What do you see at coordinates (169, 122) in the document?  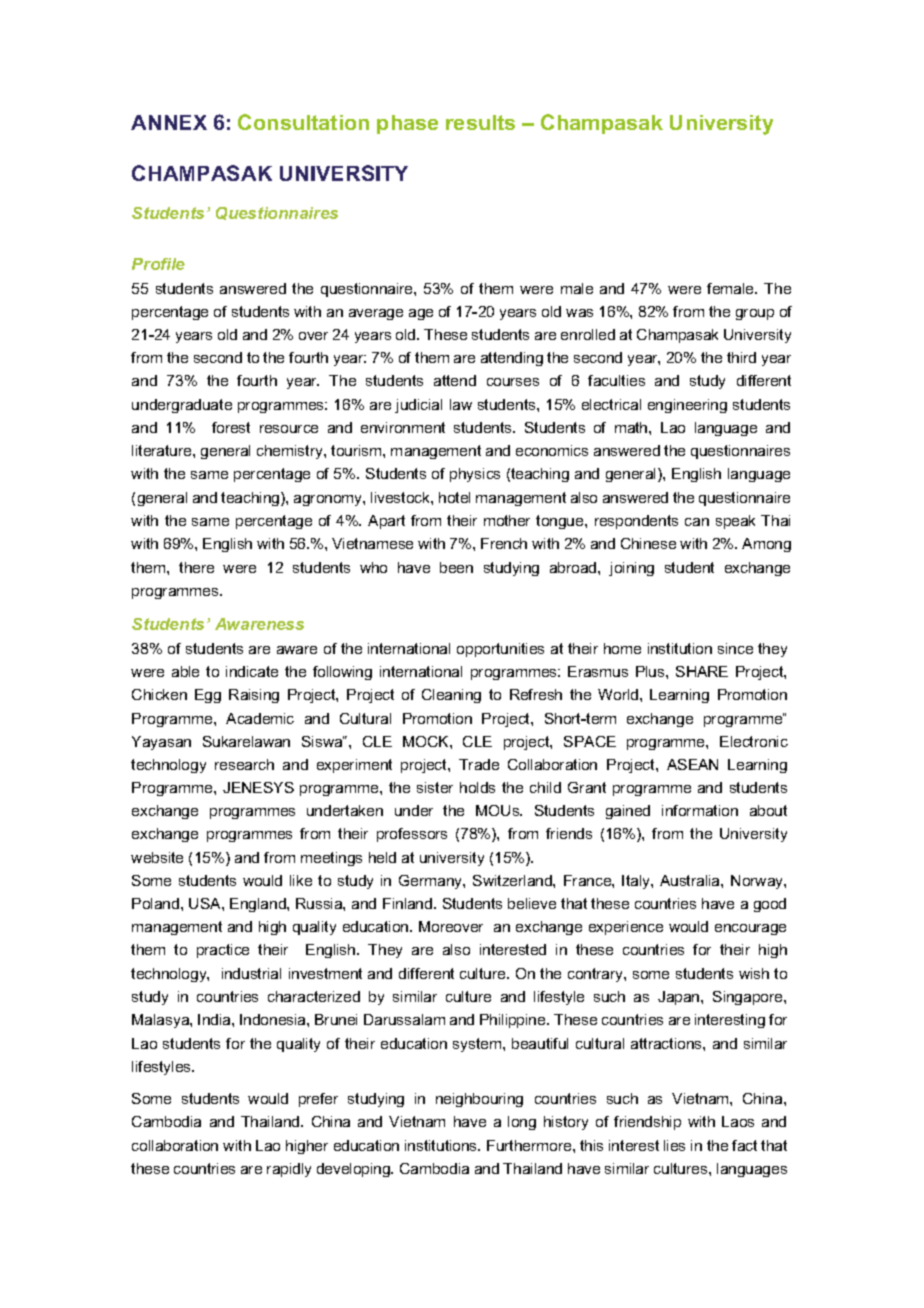 I see `ANNEX` at bounding box center [169, 122].
